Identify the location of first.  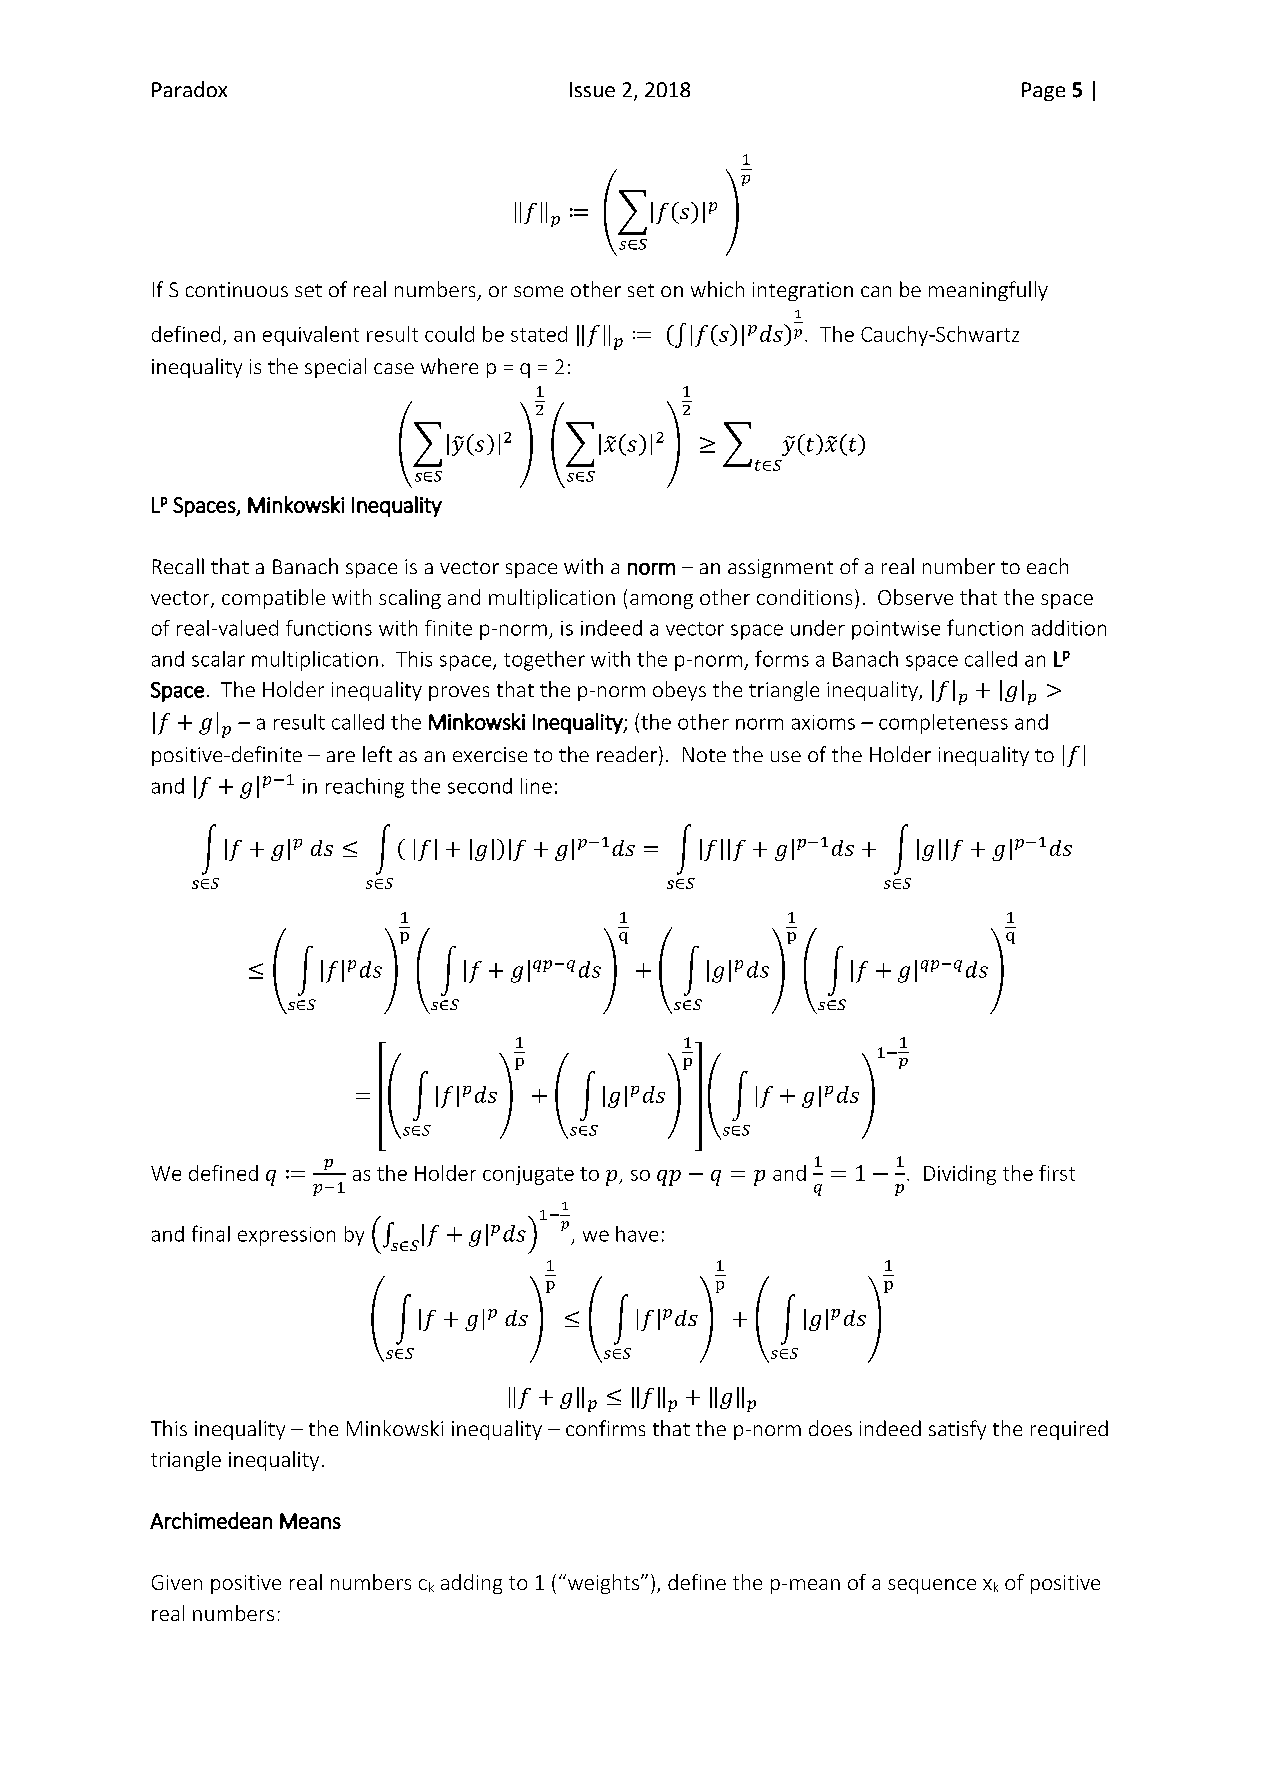
(1057, 1173).
